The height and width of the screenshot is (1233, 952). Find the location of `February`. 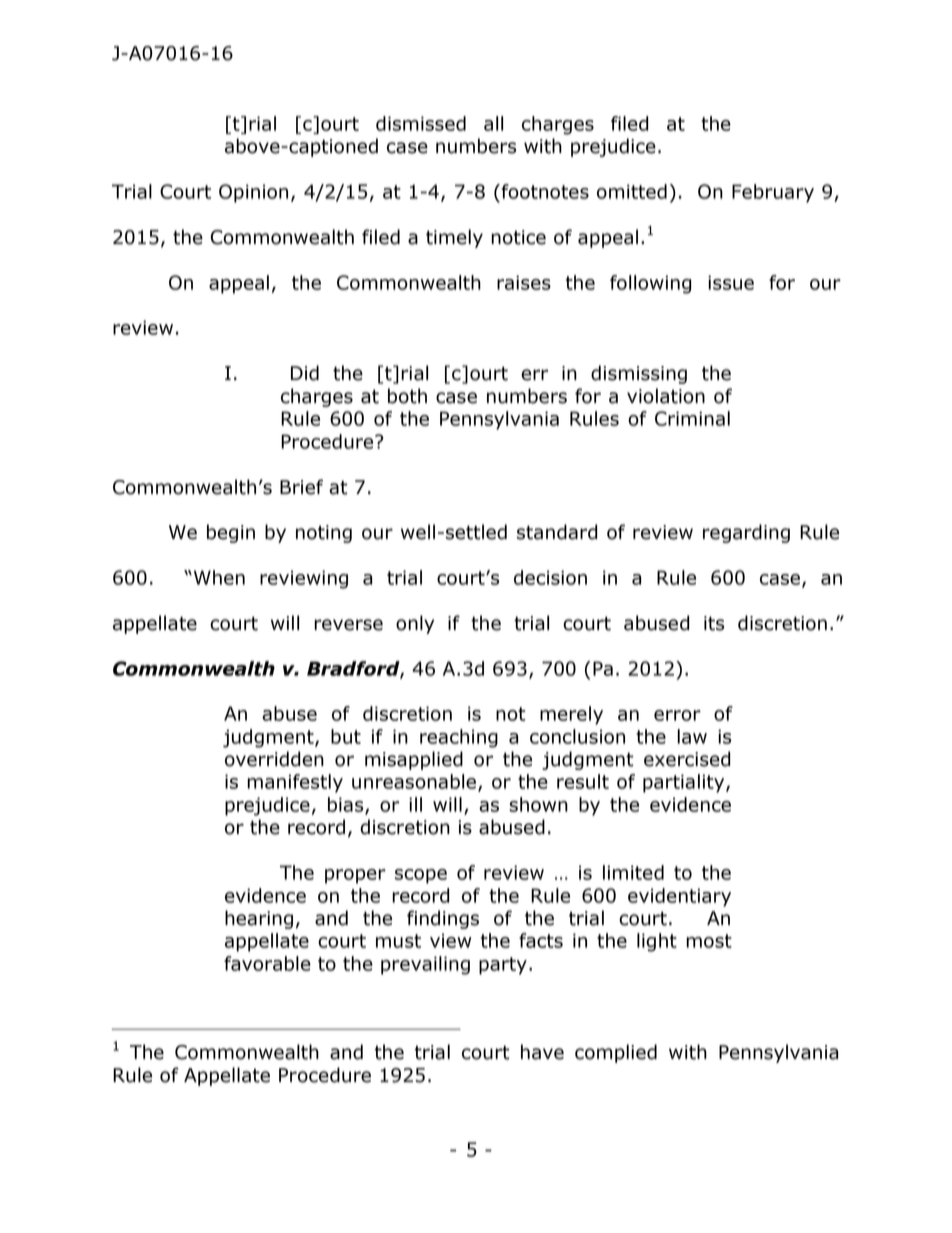

February is located at coordinates (773, 193).
